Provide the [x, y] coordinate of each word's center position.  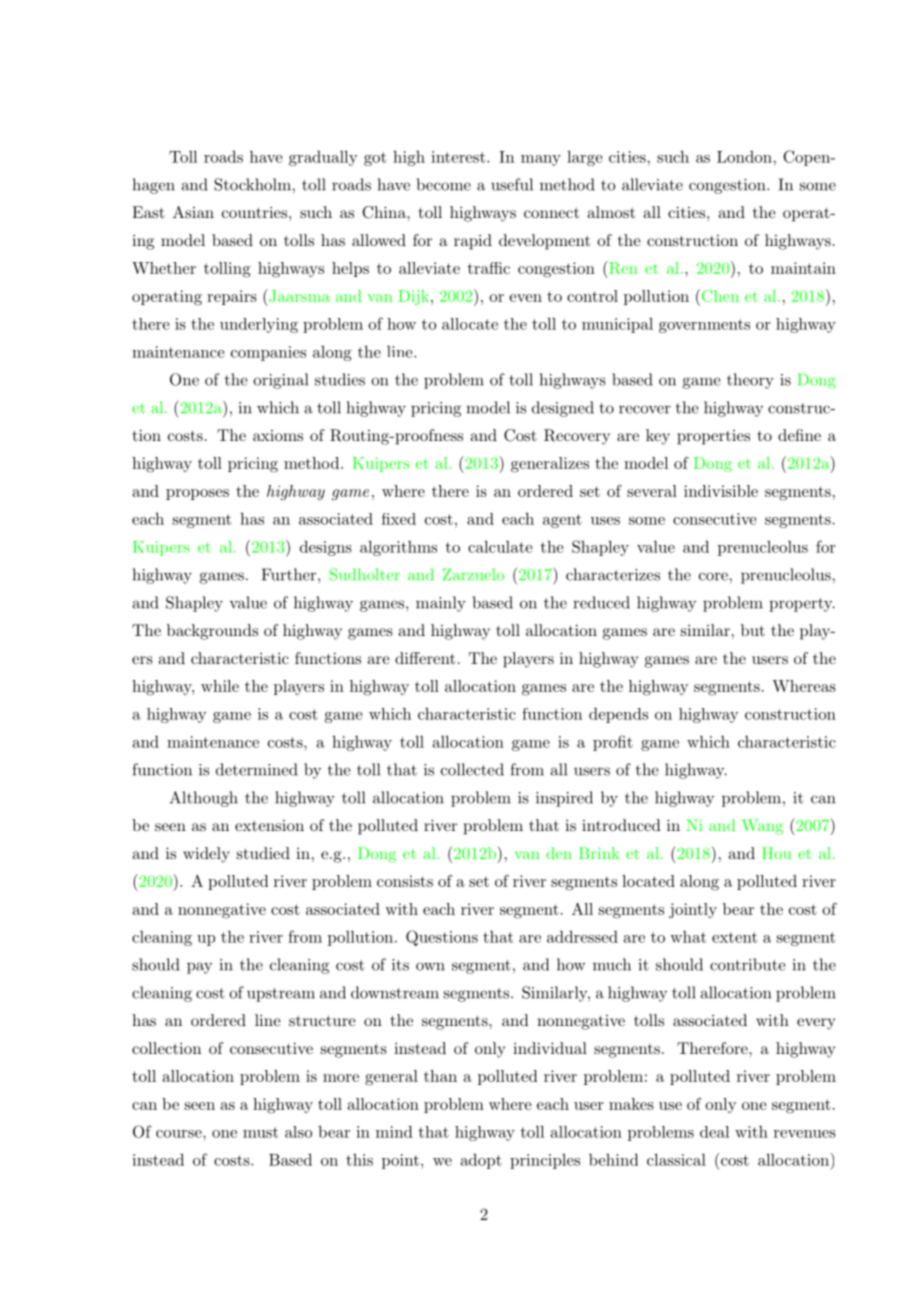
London [745, 157]
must [260, 1132]
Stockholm [253, 184]
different [425, 658]
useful [512, 184]
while [220, 686]
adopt [481, 1161]
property [801, 605]
